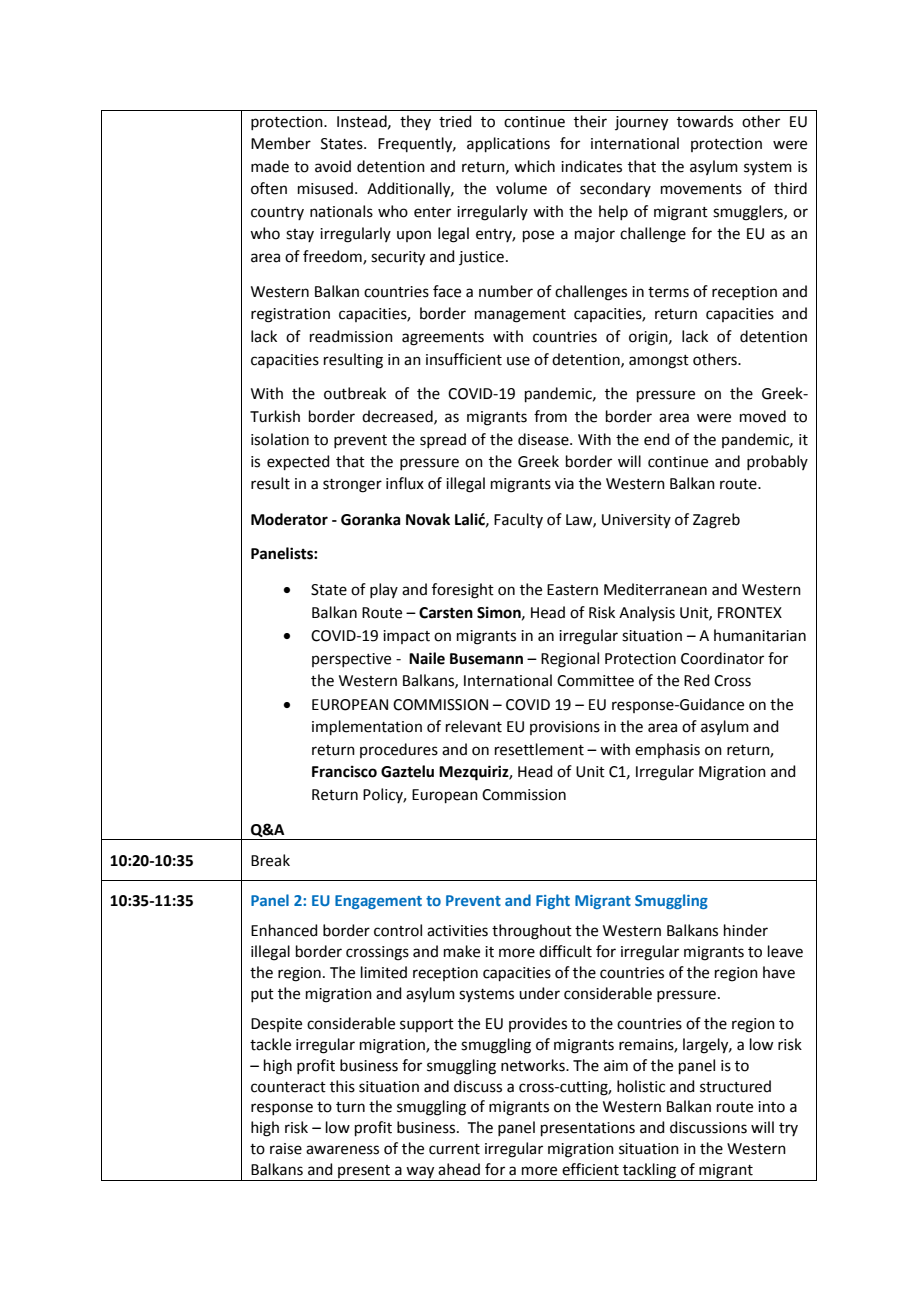  Describe the element at coordinates (351, 660) in the image. I see `perspective` at that location.
